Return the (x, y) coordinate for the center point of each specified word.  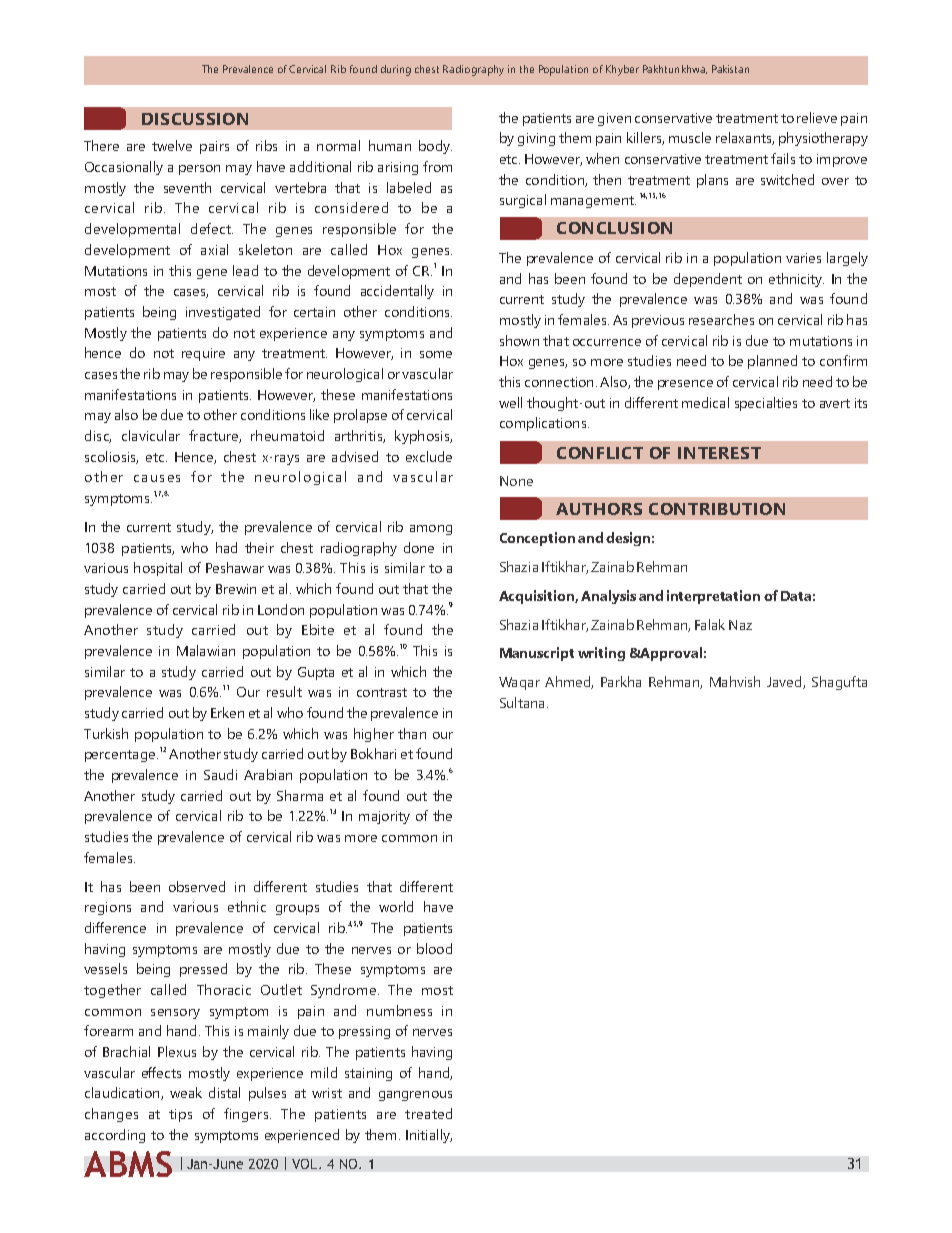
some (436, 354)
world (396, 906)
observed (197, 886)
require (203, 354)
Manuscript (537, 654)
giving (536, 139)
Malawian (206, 650)
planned (772, 362)
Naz (740, 625)
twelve (172, 145)
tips (180, 1115)
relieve (817, 117)
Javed (785, 682)
